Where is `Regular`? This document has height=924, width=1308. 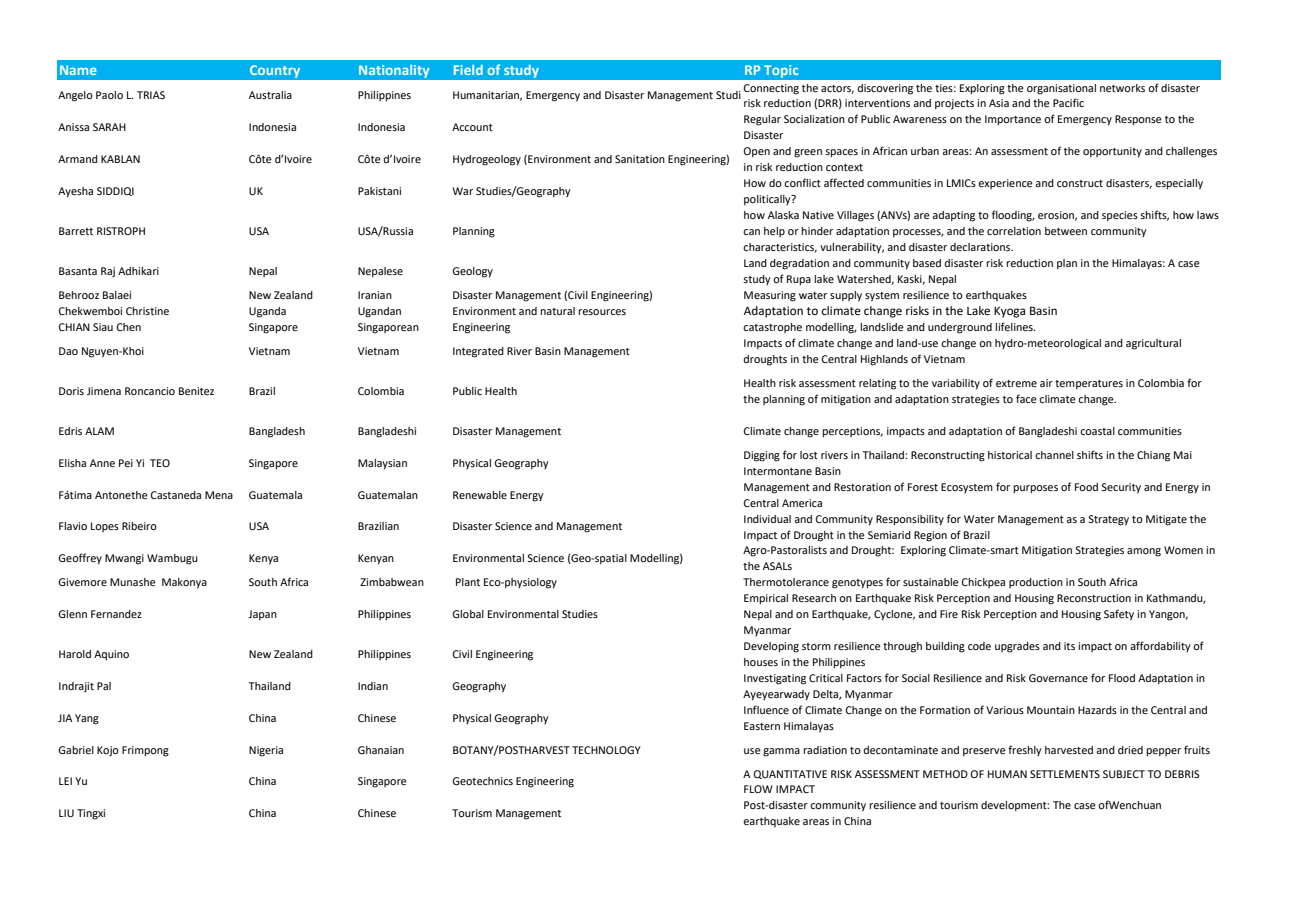
Regular is located at coordinates (762, 120).
